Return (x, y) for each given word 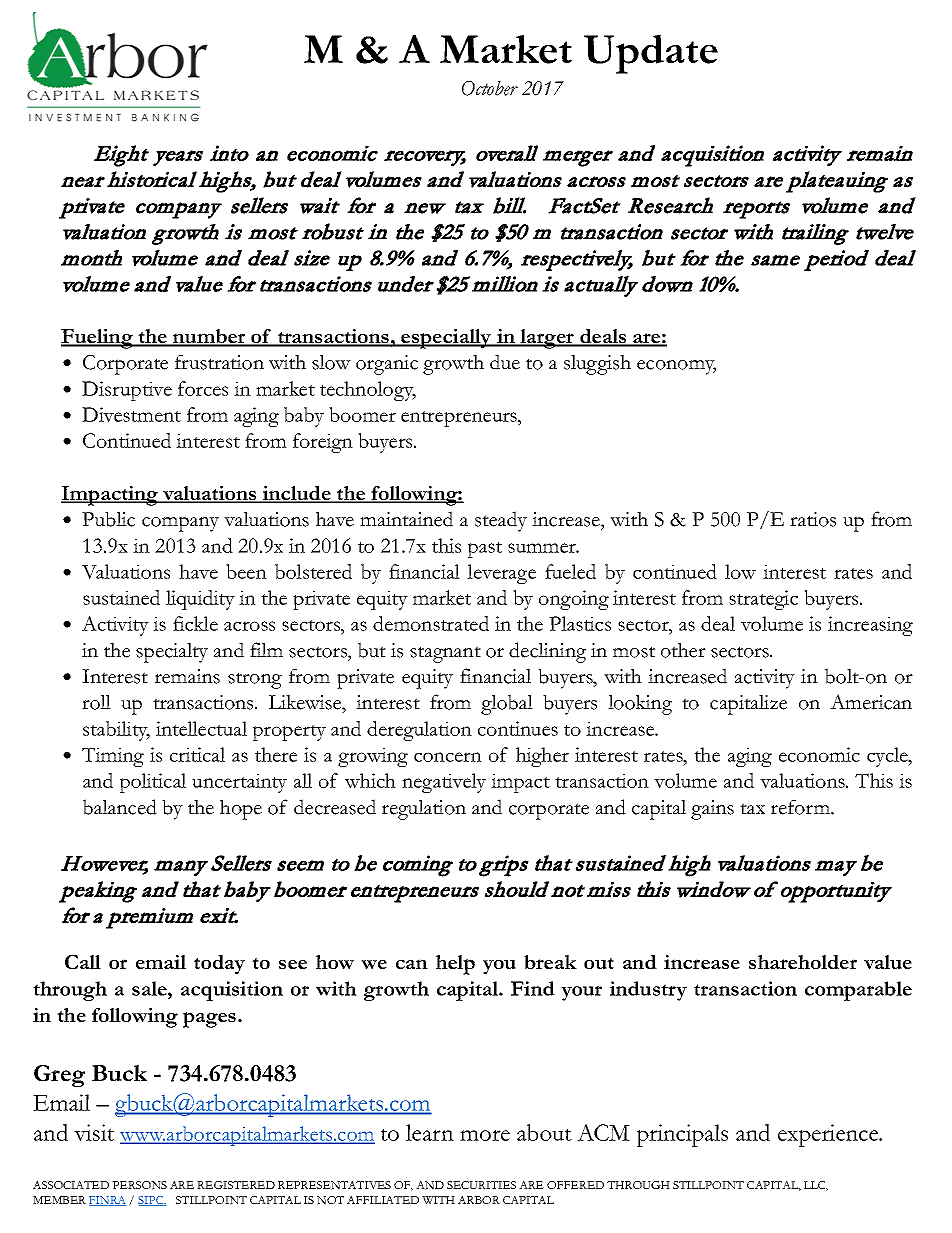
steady (501, 521)
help (455, 965)
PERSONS (139, 1185)
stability (116, 731)
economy (676, 367)
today (219, 964)
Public (108, 519)
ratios (813, 519)
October (490, 88)
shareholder (803, 962)
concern (448, 757)
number (209, 337)
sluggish (597, 365)
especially (446, 339)
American (871, 702)
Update (651, 54)
